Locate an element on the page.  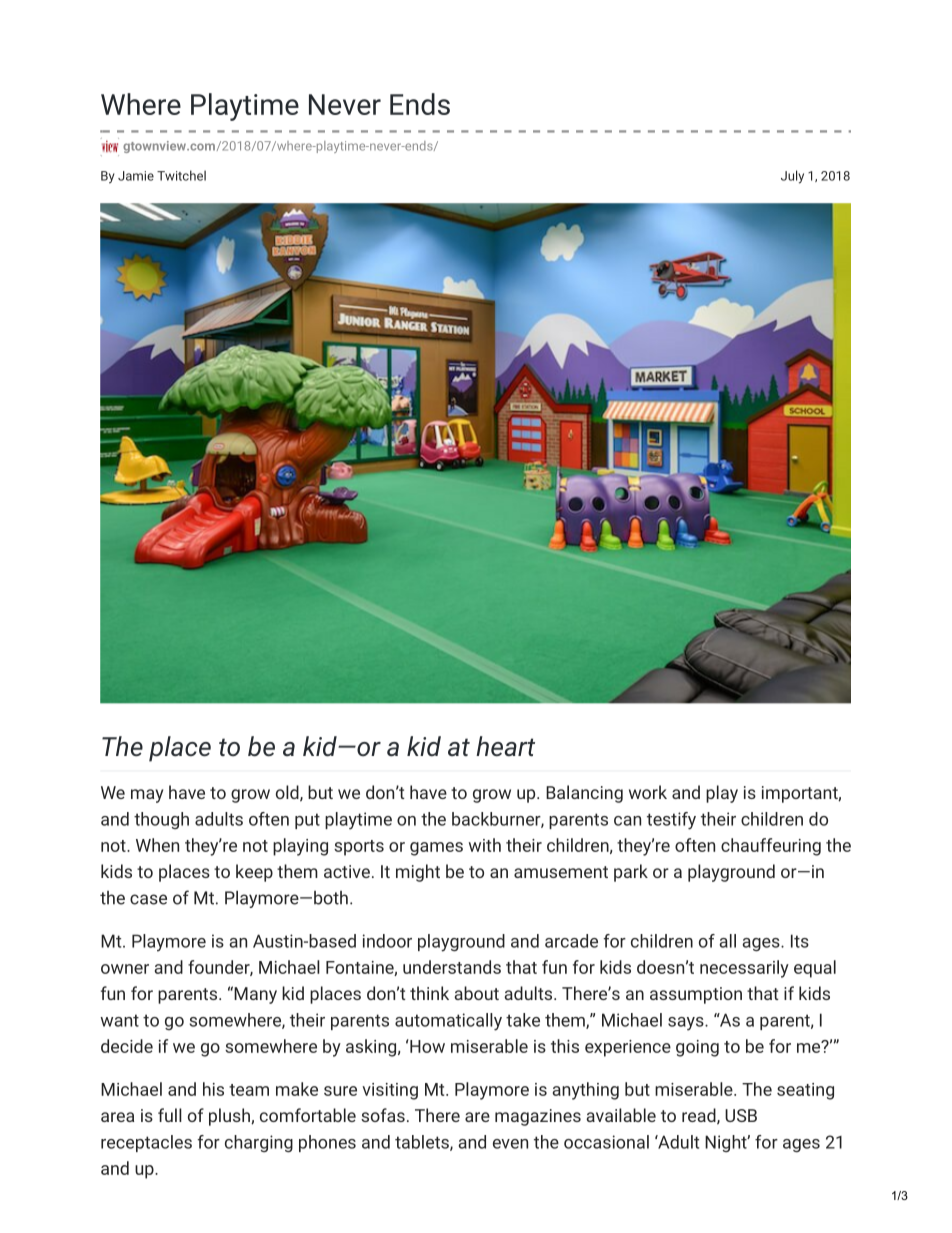
Jamie is located at coordinates (136, 176).
